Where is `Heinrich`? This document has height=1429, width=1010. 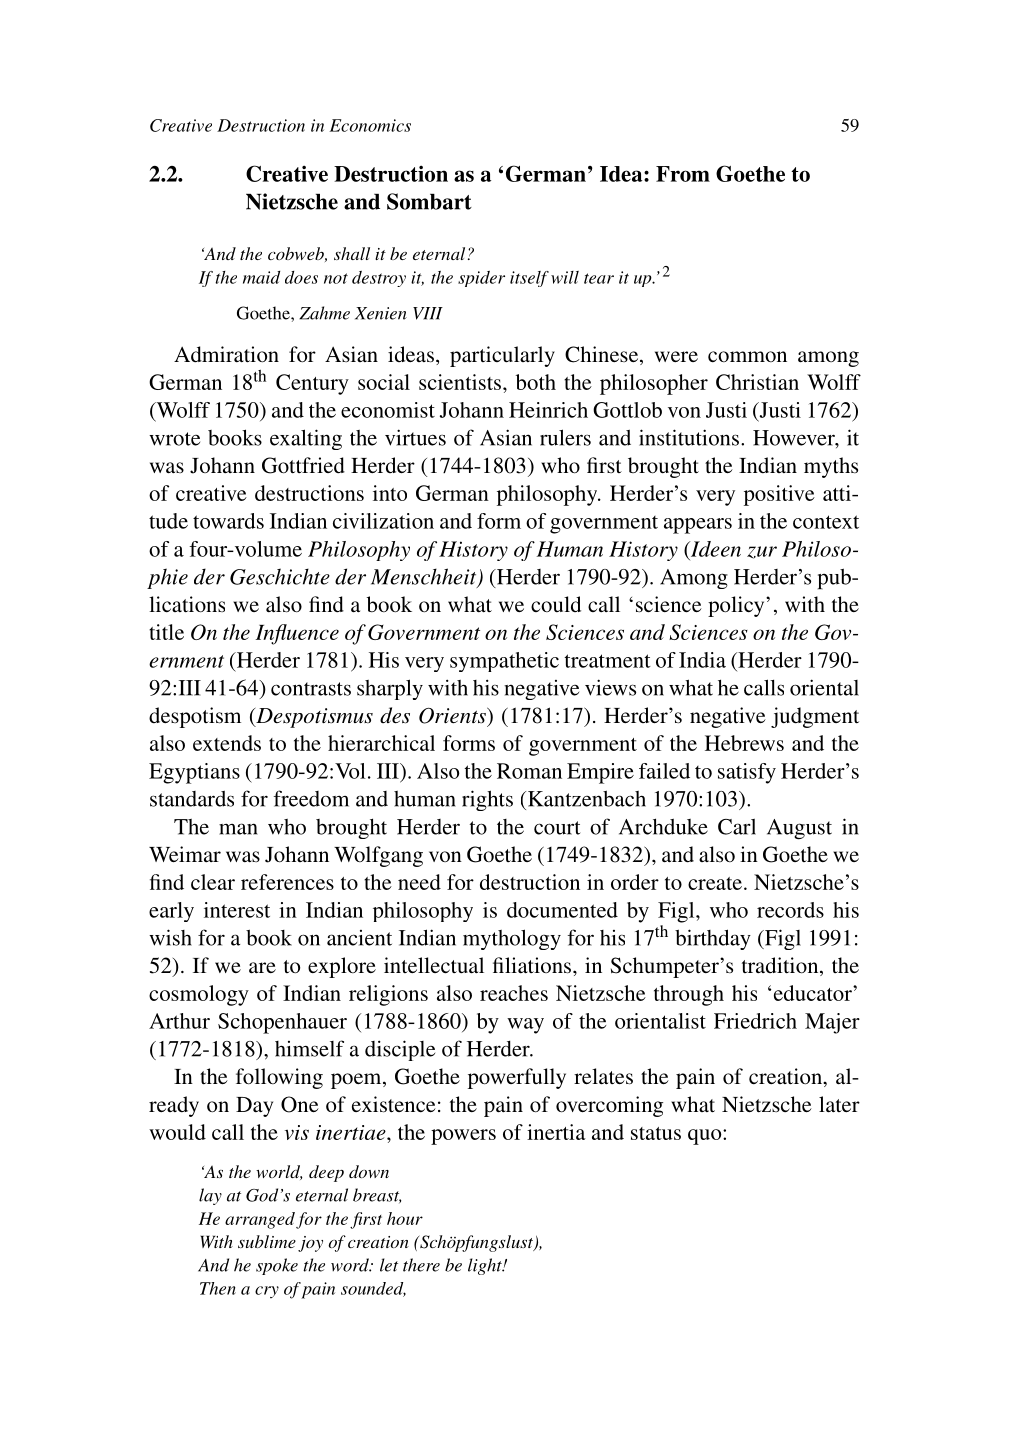 Heinrich is located at coordinates (548, 410).
